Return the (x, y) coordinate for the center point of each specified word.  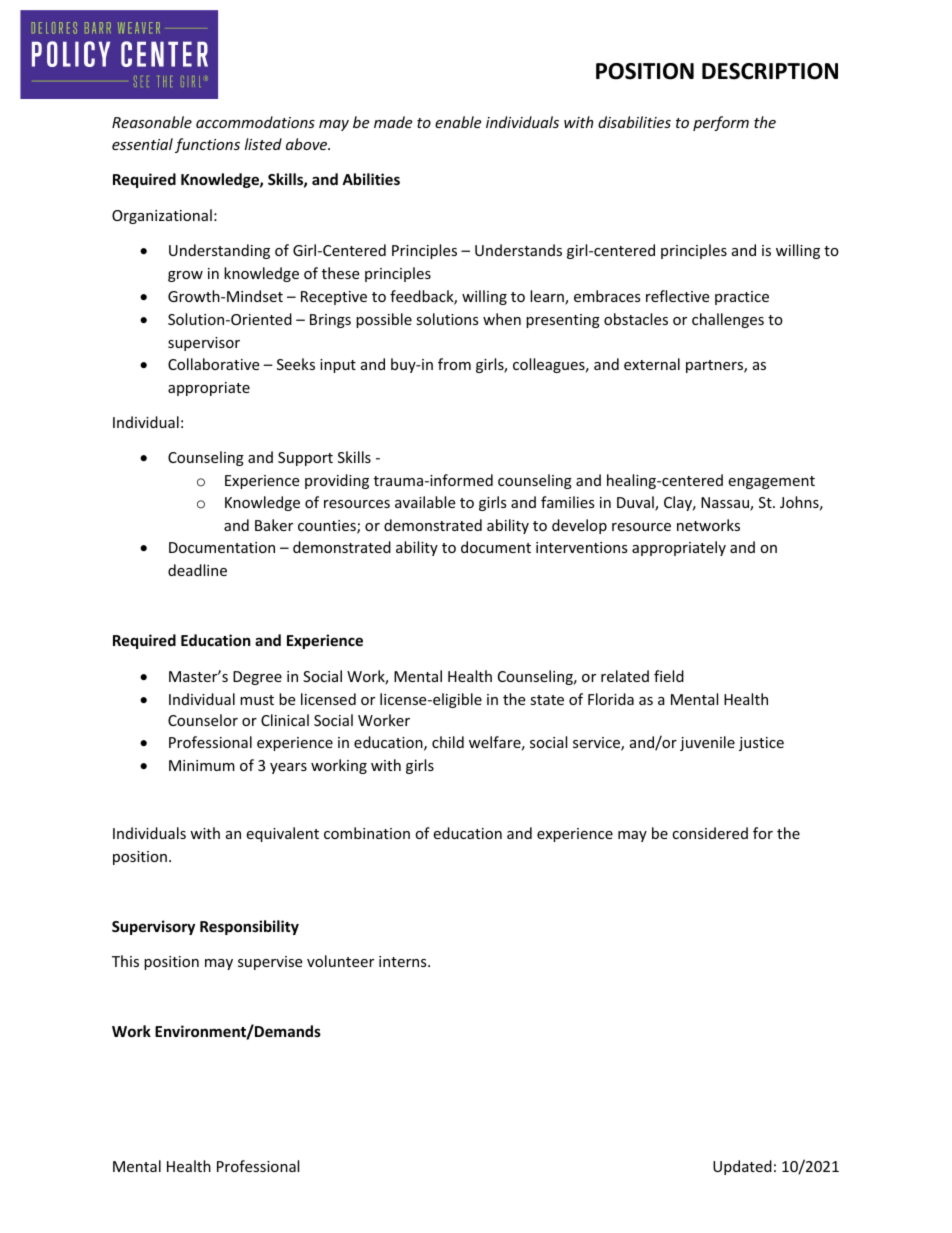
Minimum (202, 765)
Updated (742, 1167)
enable (458, 122)
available (425, 502)
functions (207, 145)
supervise (270, 963)
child (448, 742)
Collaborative (213, 364)
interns (404, 961)
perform (721, 123)
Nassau (726, 504)
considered (710, 833)
